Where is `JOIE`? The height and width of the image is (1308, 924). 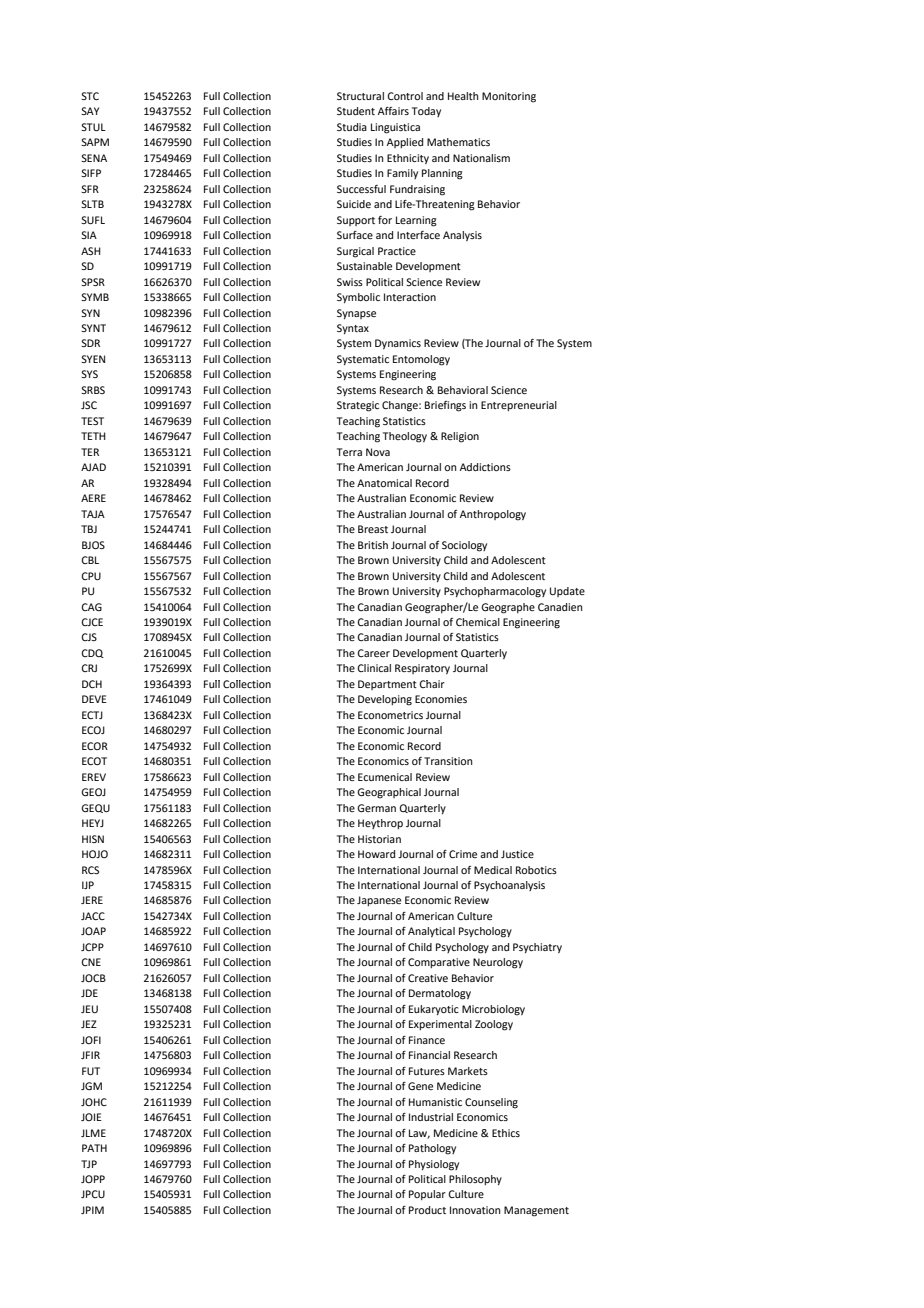 JOIE is located at coordinates (91, 1117).
